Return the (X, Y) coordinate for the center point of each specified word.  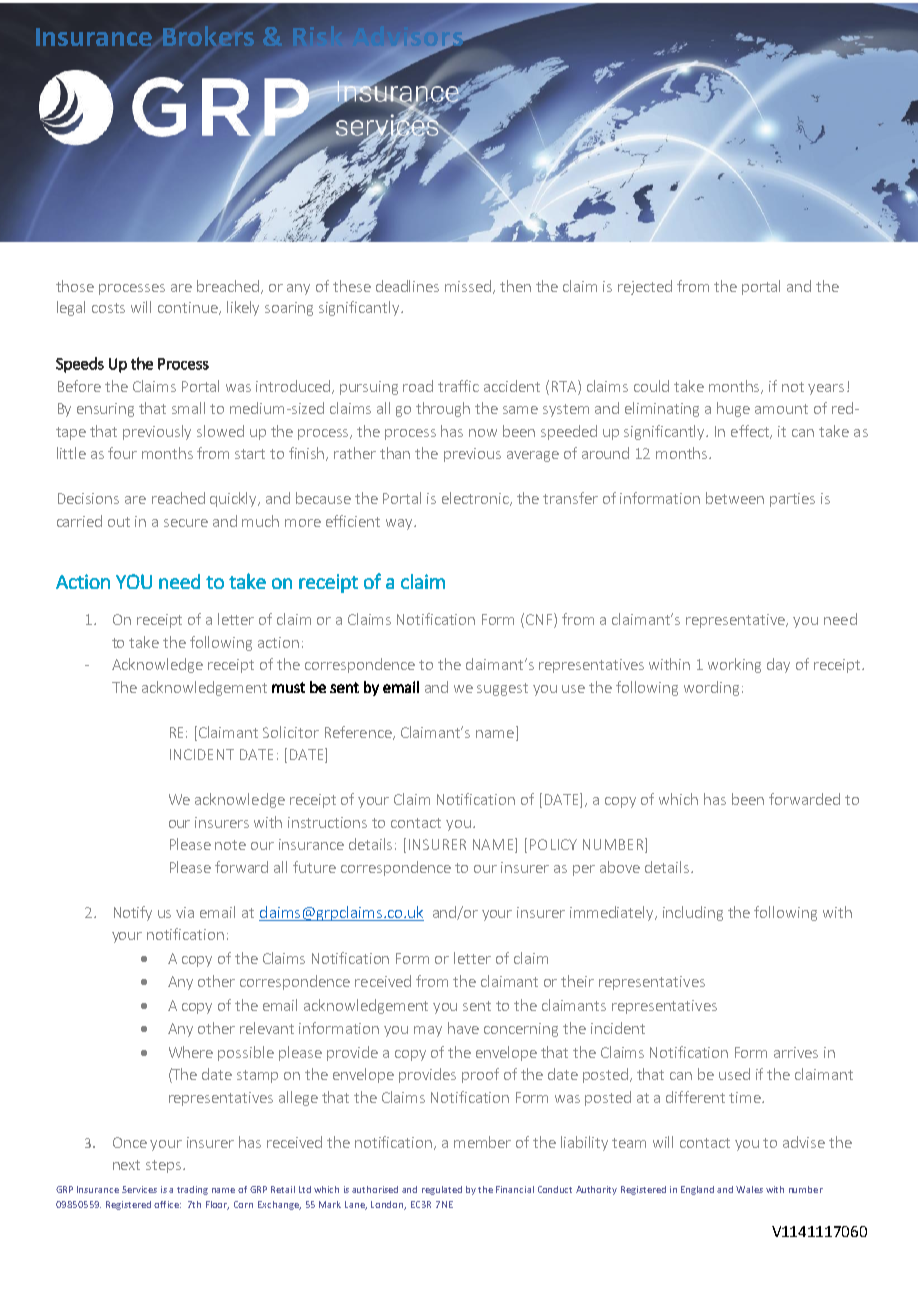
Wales (749, 1189)
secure (186, 523)
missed (469, 287)
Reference (359, 733)
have (463, 1028)
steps (165, 1166)
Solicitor (291, 732)
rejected (645, 287)
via (185, 912)
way (400, 524)
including (693, 913)
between (735, 498)
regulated (442, 1190)
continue (189, 308)
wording (711, 688)
